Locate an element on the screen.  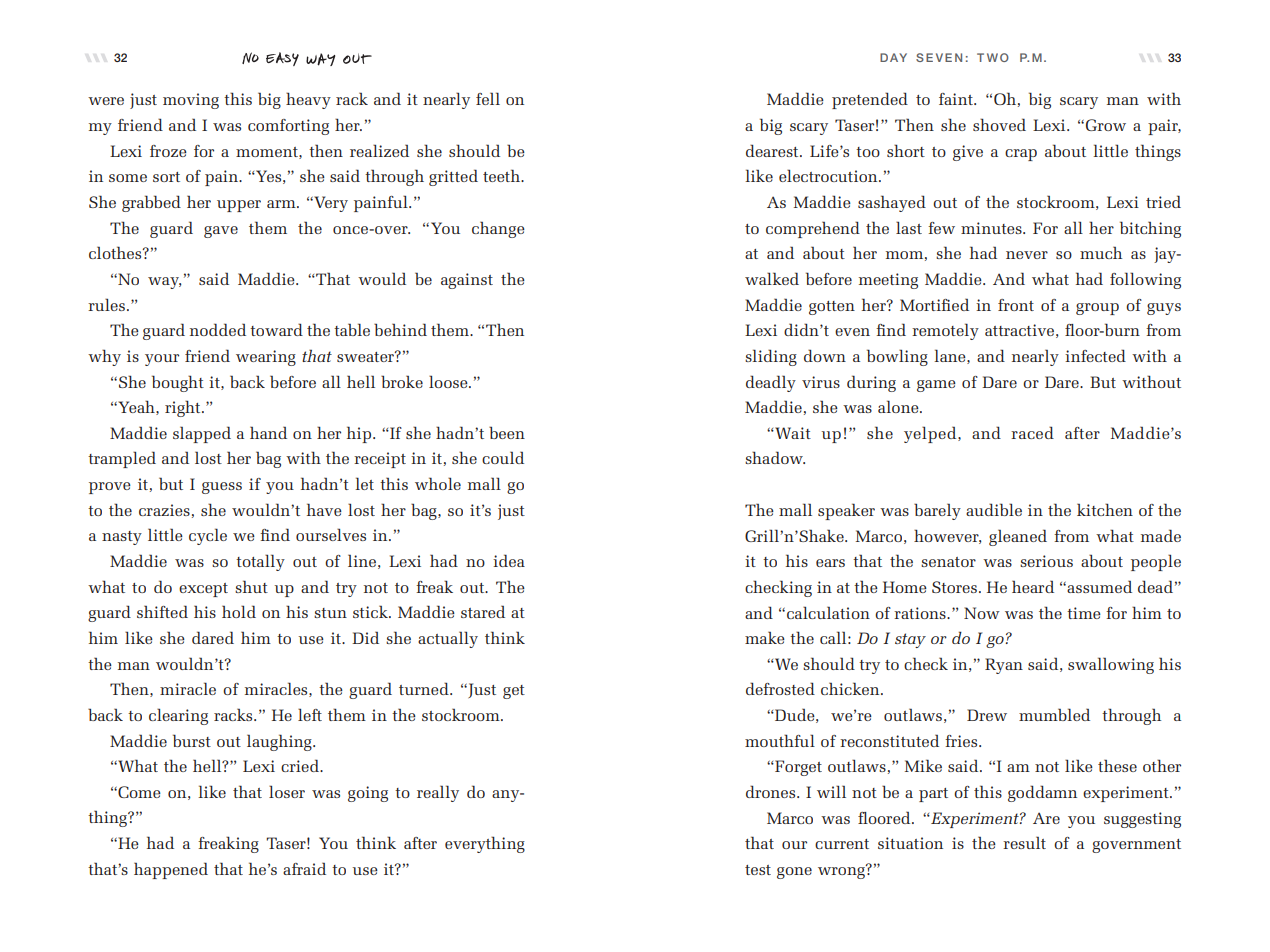
happened is located at coordinates (171, 870).
